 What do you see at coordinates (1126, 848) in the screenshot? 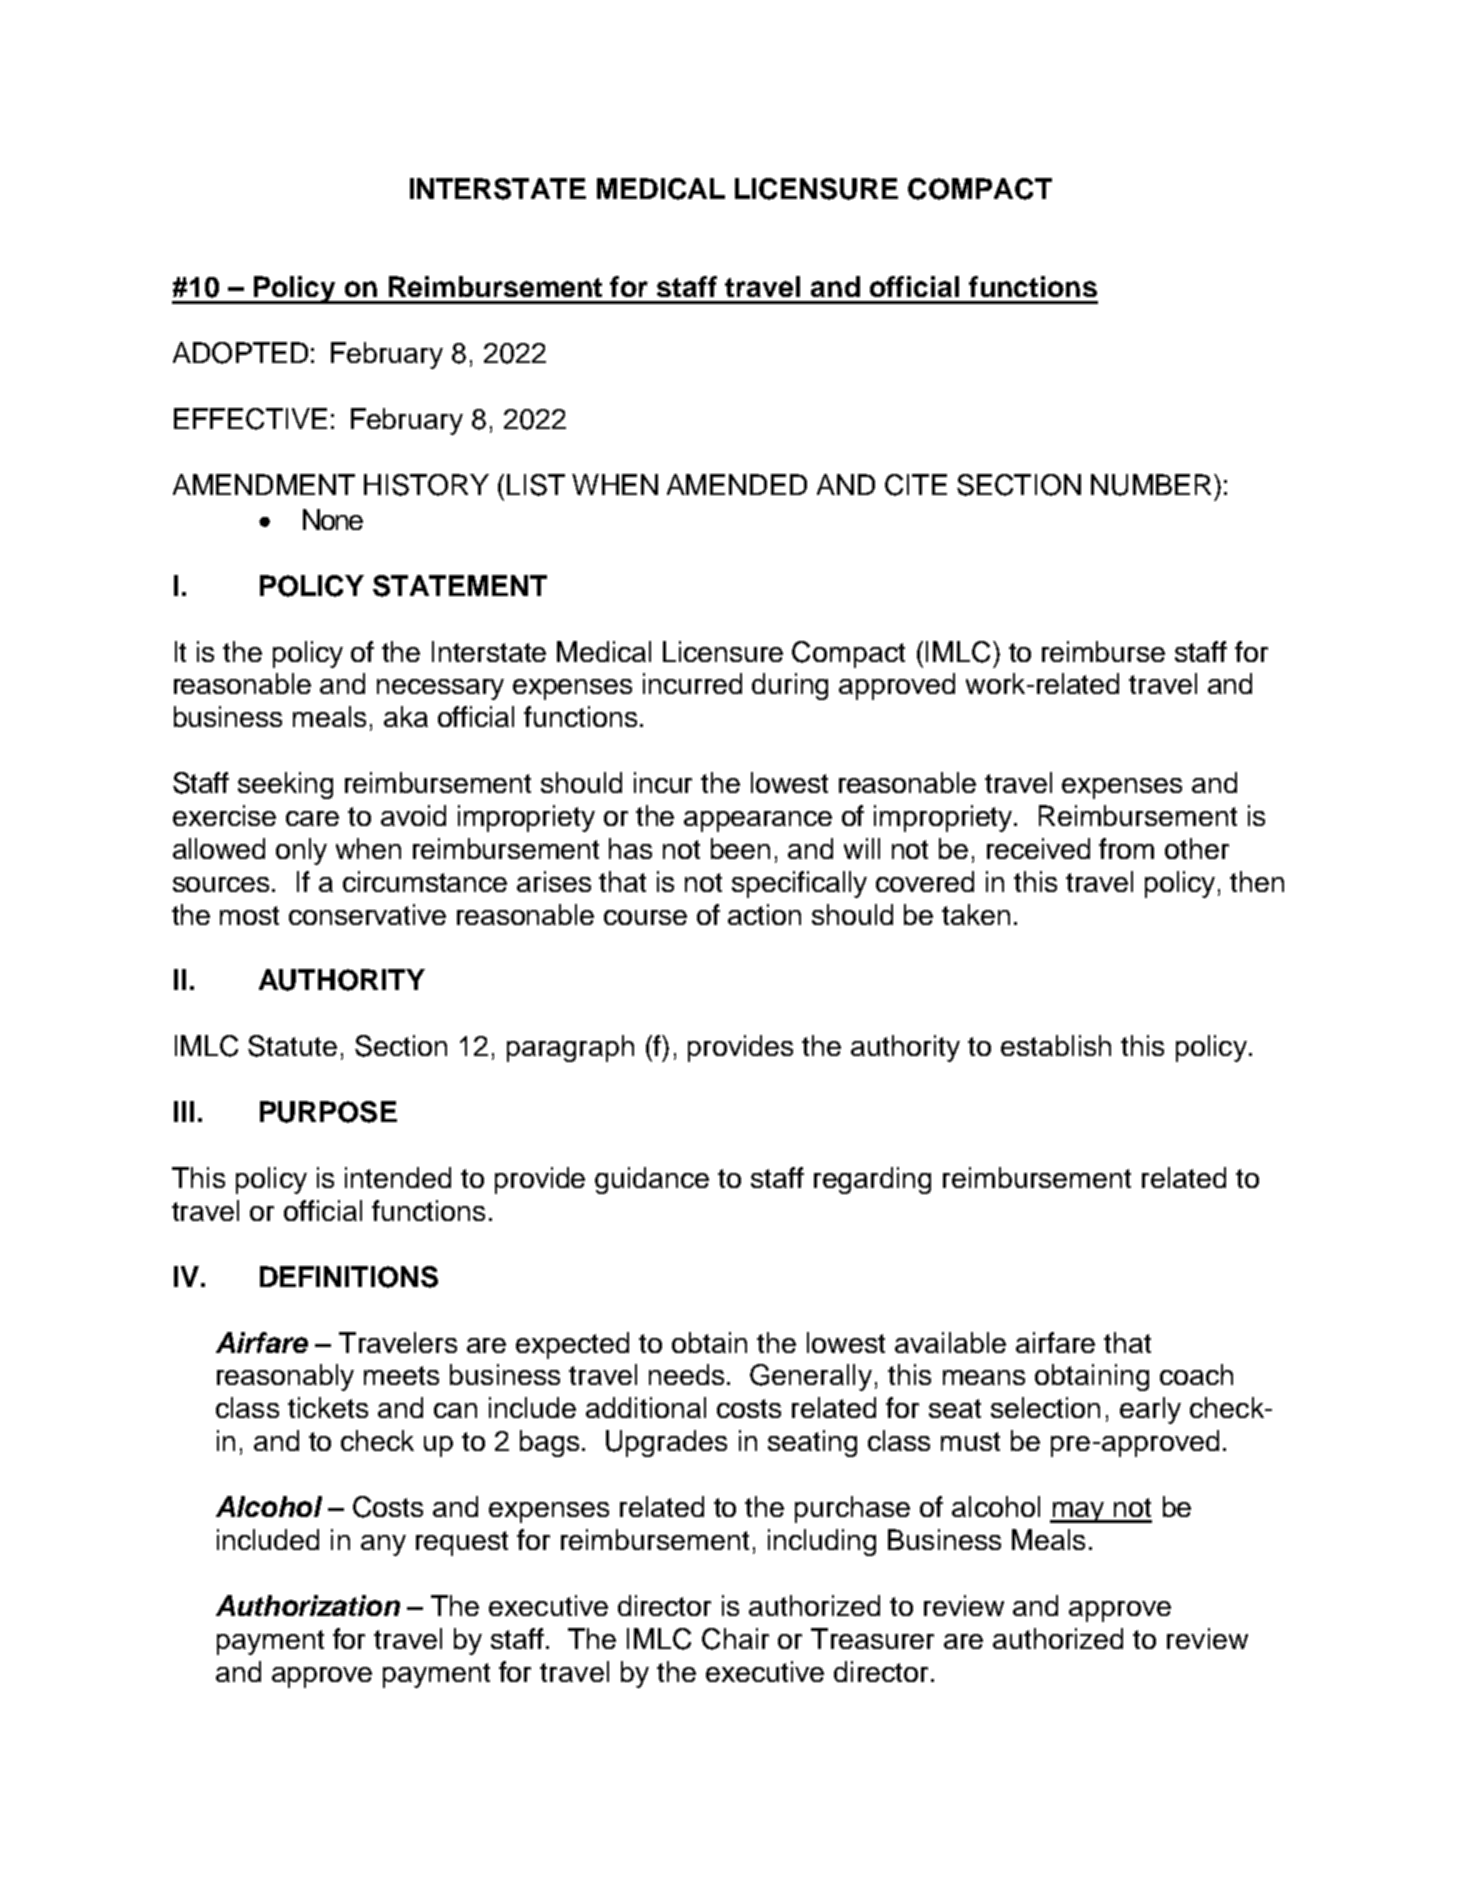
I see `from` at bounding box center [1126, 848].
